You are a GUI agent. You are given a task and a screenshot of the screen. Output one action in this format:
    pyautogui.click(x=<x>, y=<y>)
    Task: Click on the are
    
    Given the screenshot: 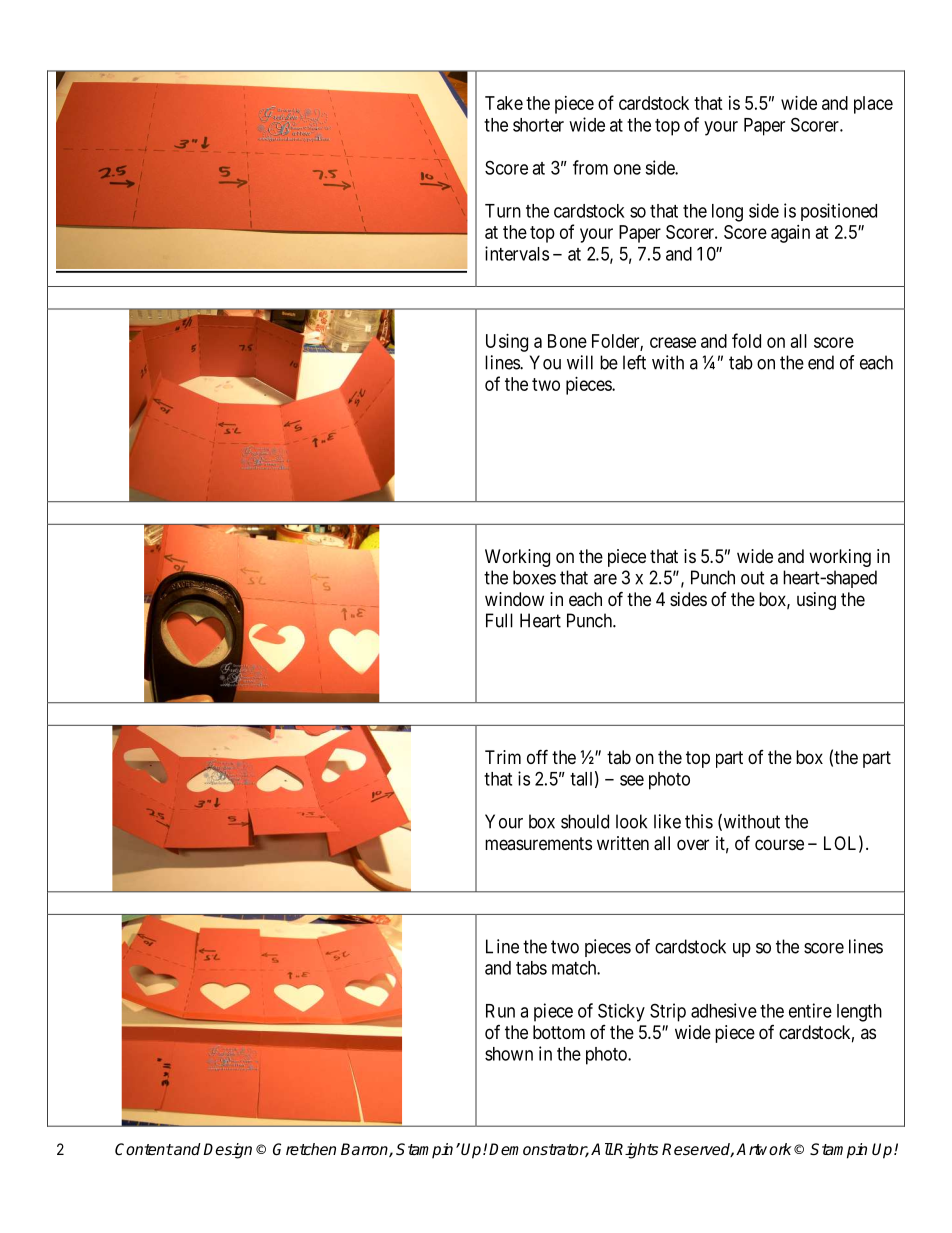 What is the action you would take?
    pyautogui.click(x=605, y=579)
